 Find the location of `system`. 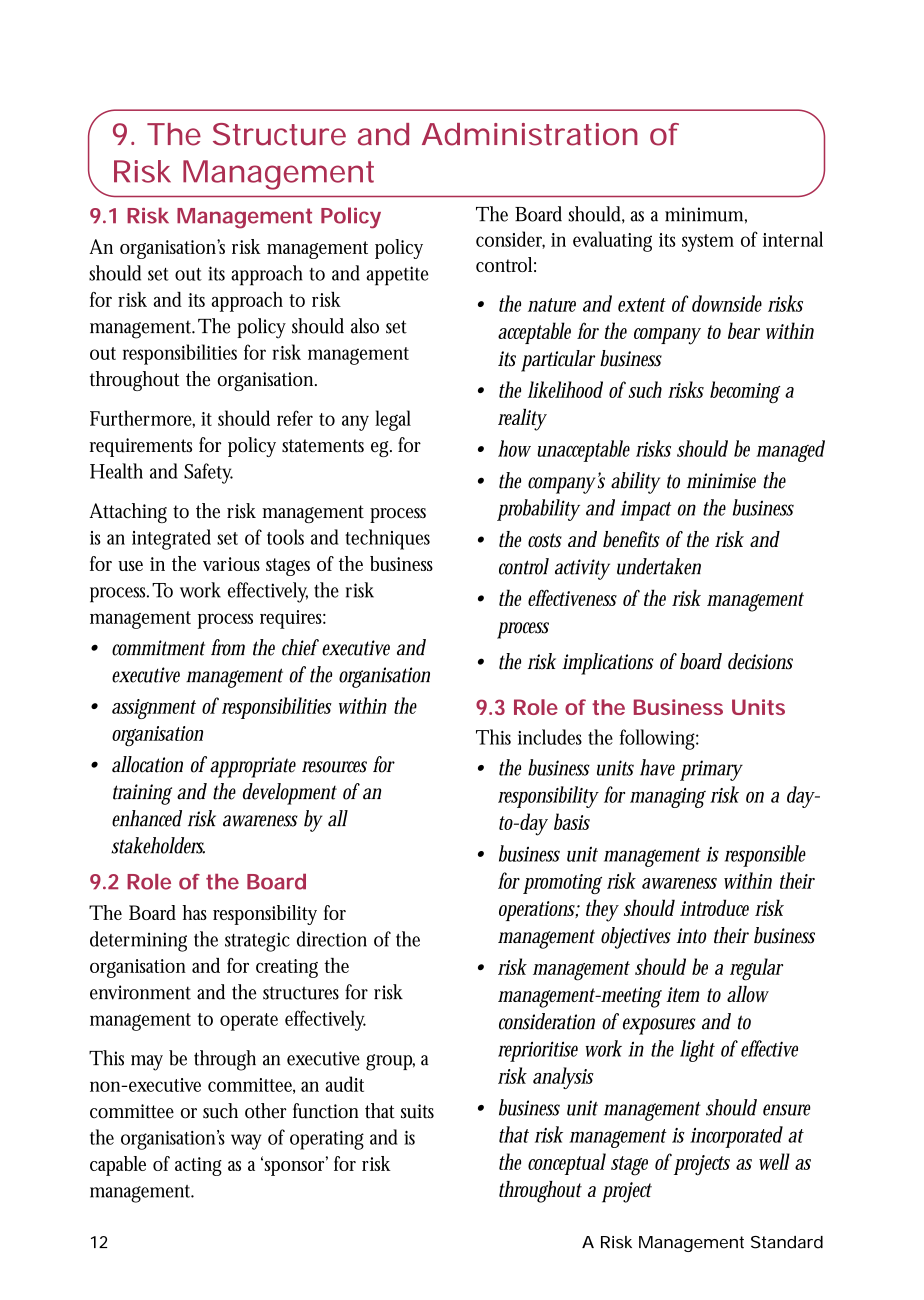

system is located at coordinates (708, 243).
